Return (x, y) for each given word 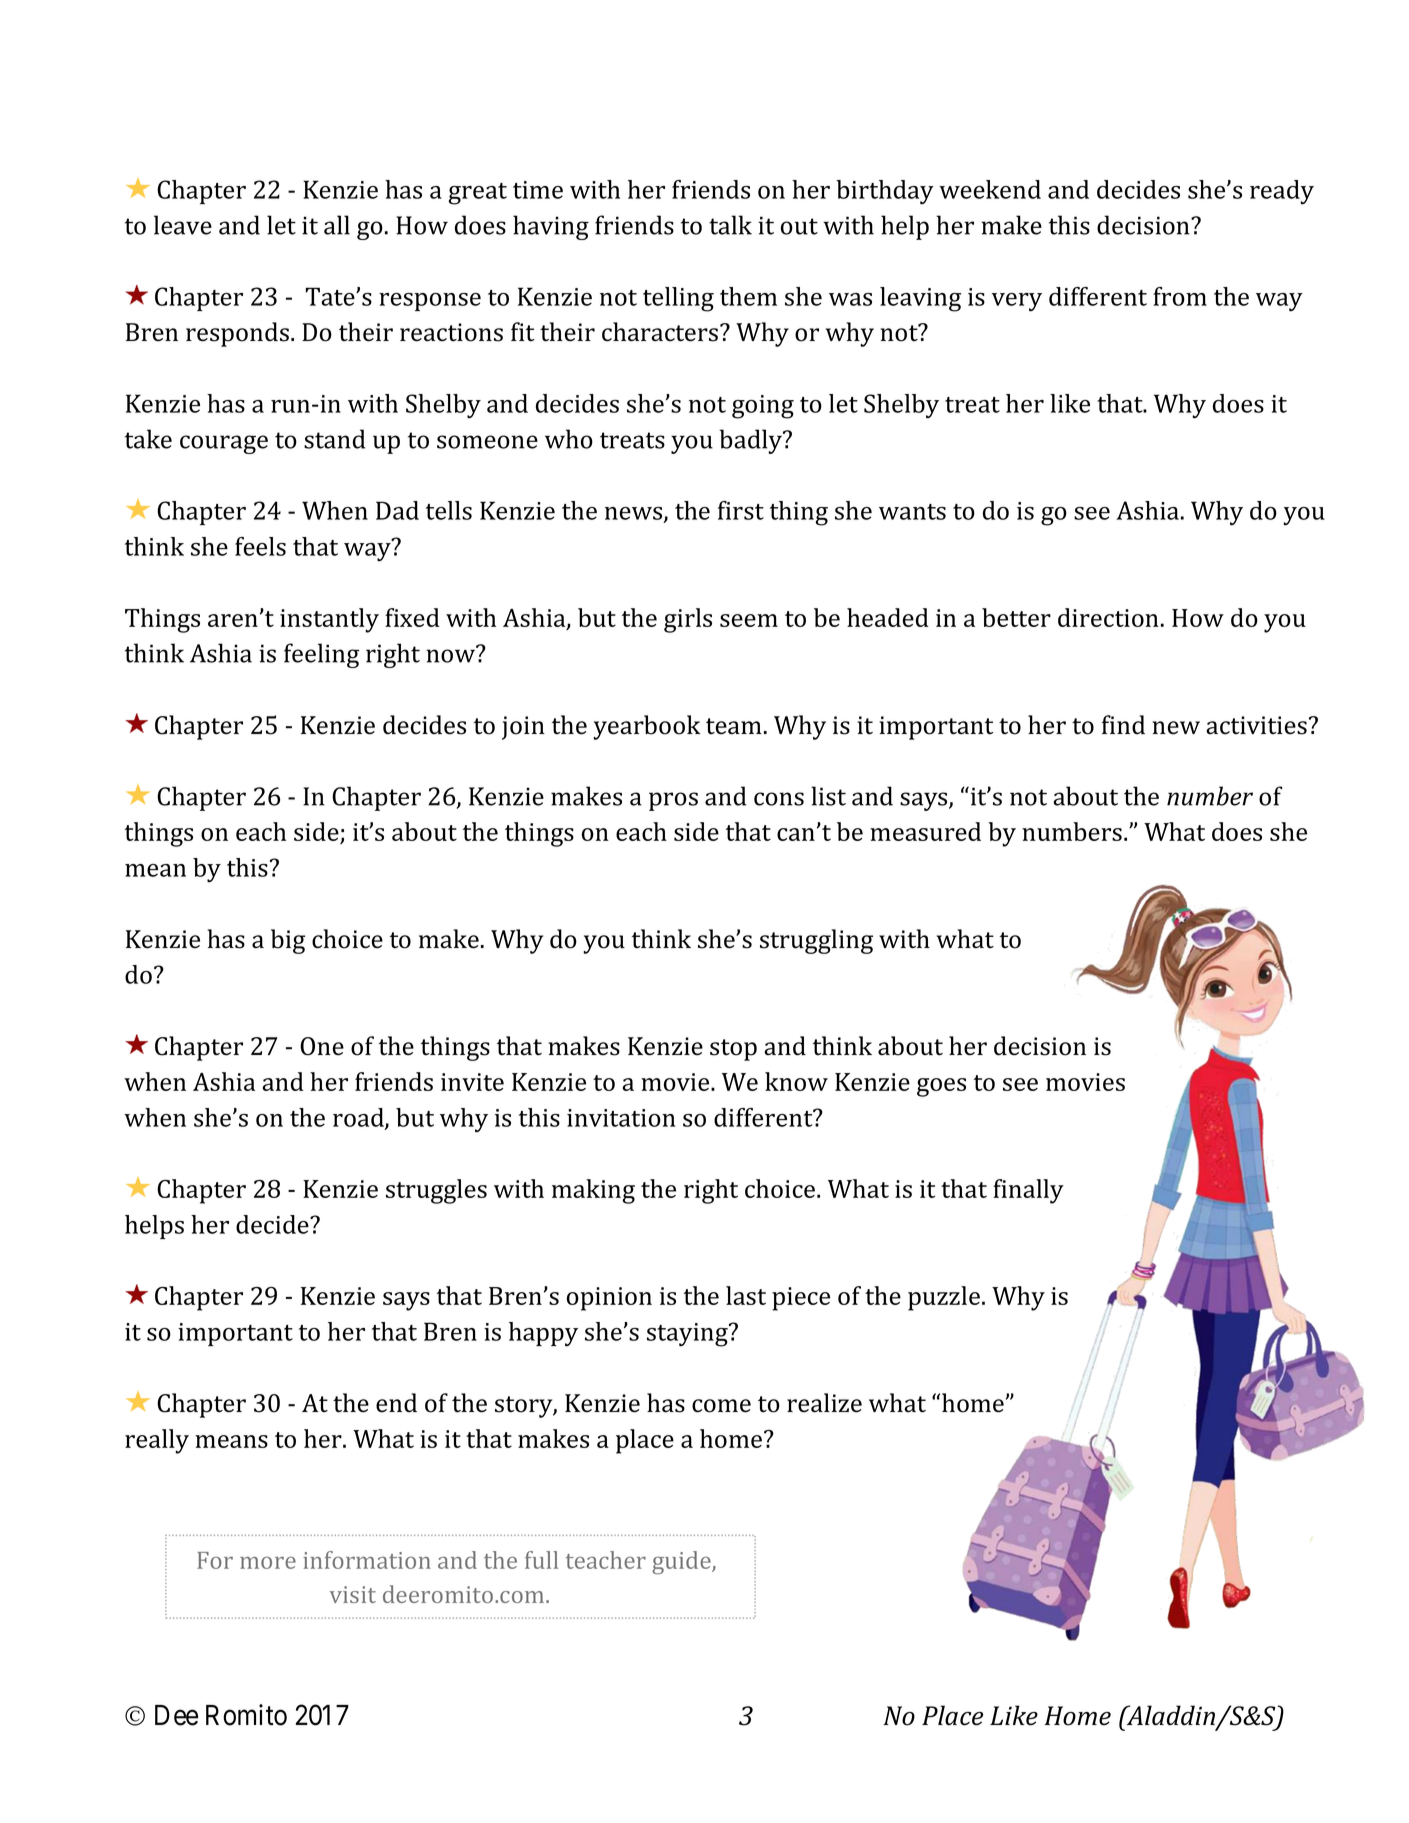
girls (688, 620)
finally (1028, 1191)
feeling (321, 655)
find (1123, 724)
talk (730, 225)
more (268, 1563)
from (1180, 296)
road (359, 1118)
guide (682, 1562)
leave (183, 225)
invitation (621, 1118)
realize (824, 1403)
